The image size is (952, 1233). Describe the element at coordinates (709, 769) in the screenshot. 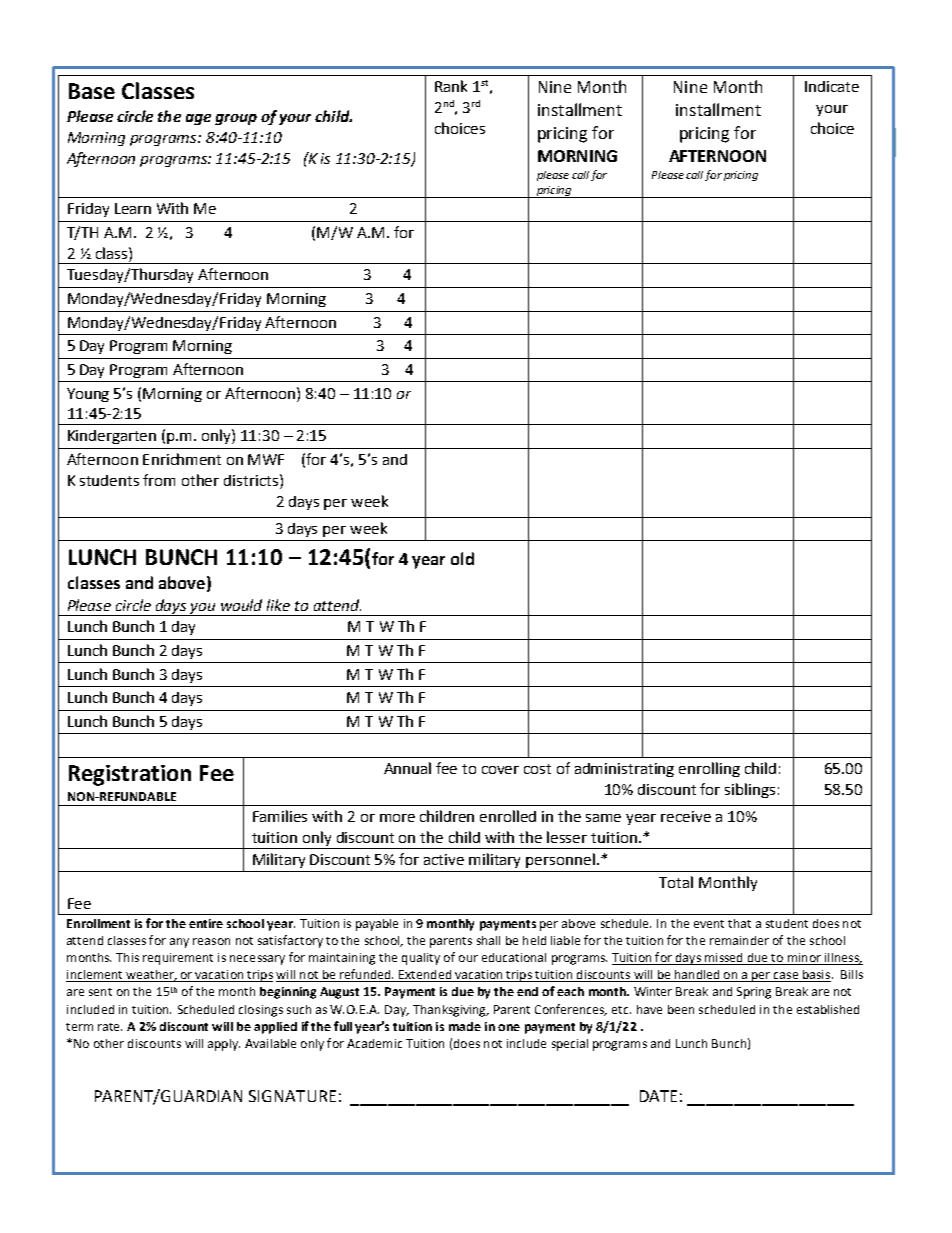

I see `enrolling` at that location.
